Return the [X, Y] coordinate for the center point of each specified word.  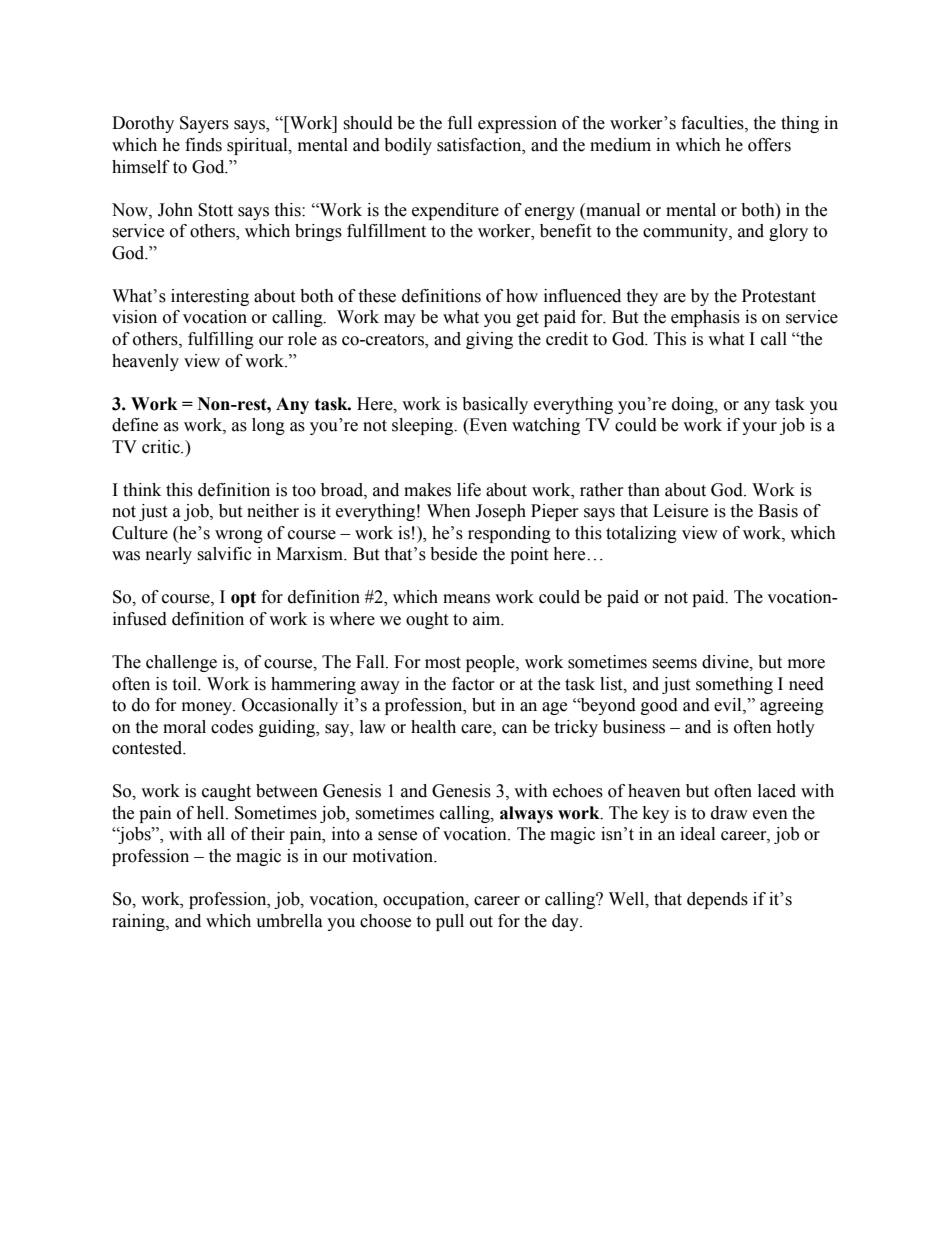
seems [674, 664]
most [443, 663]
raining [139, 922]
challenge [181, 663]
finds [203, 145]
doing [694, 405]
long [268, 426]
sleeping [424, 426]
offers [769, 145]
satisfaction [480, 145]
